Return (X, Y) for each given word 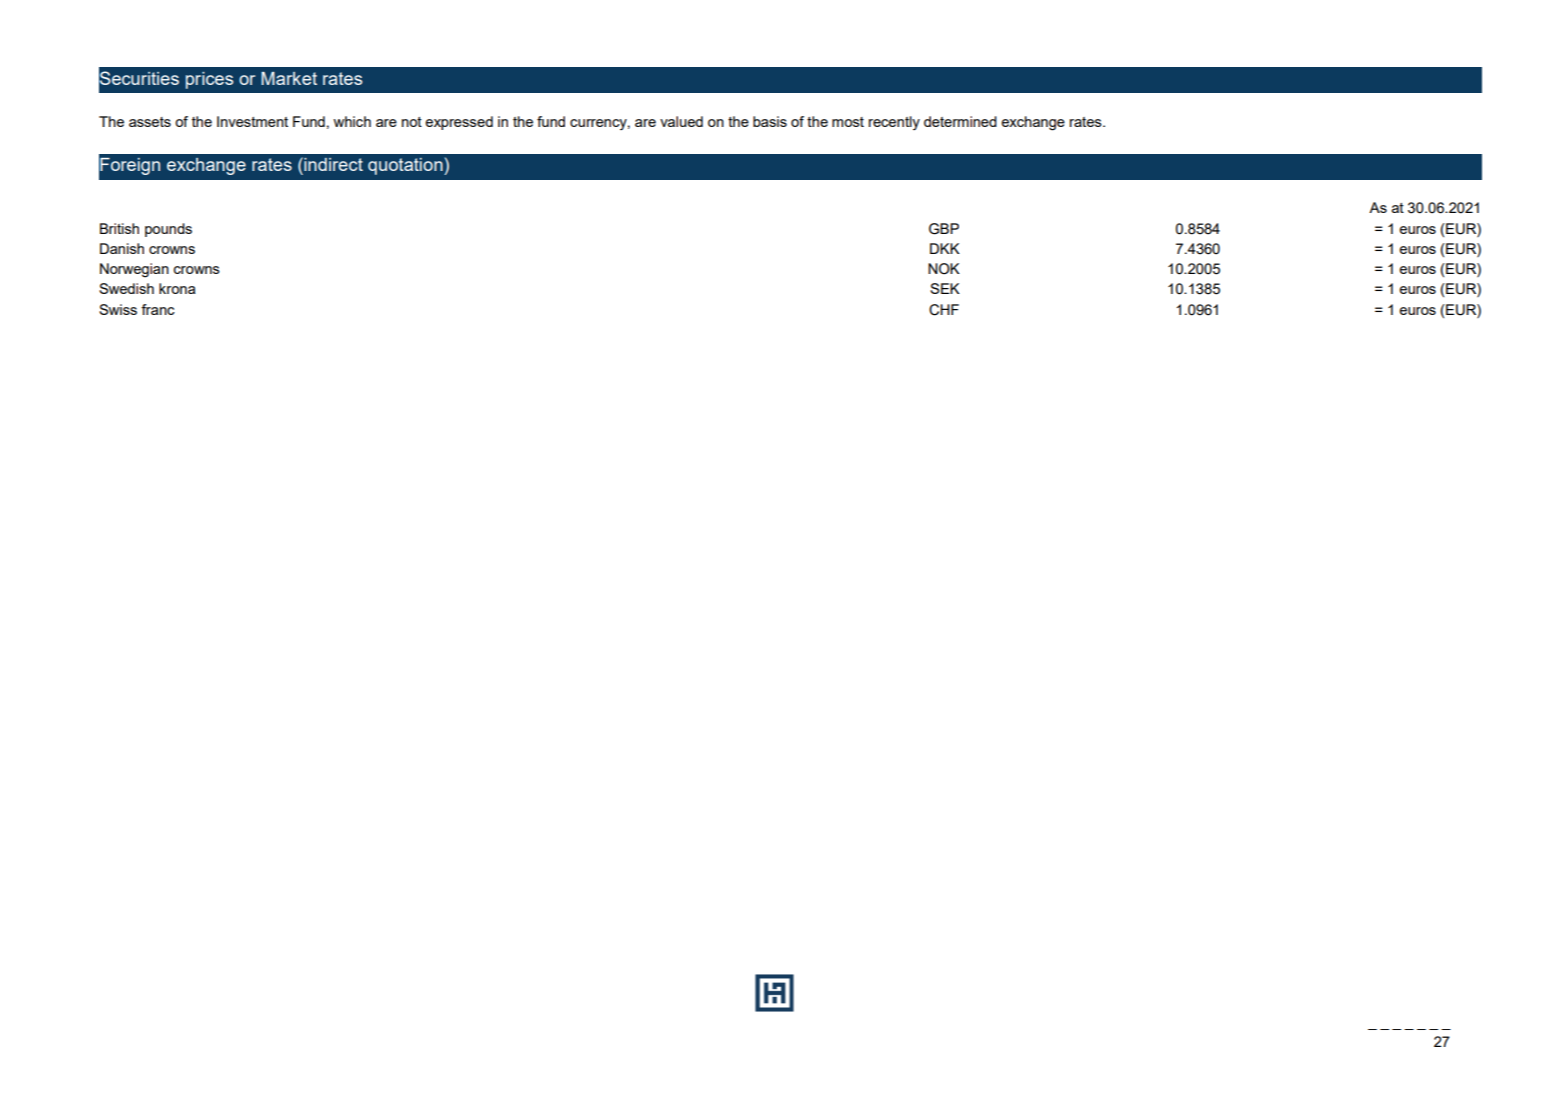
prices (209, 80)
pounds (168, 230)
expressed (459, 123)
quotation (406, 166)
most (848, 122)
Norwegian (134, 270)
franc (158, 309)
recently (894, 123)
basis (770, 121)
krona (177, 288)
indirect (332, 164)
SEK (945, 288)
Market (289, 78)
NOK (944, 269)
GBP (944, 229)
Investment (252, 121)
